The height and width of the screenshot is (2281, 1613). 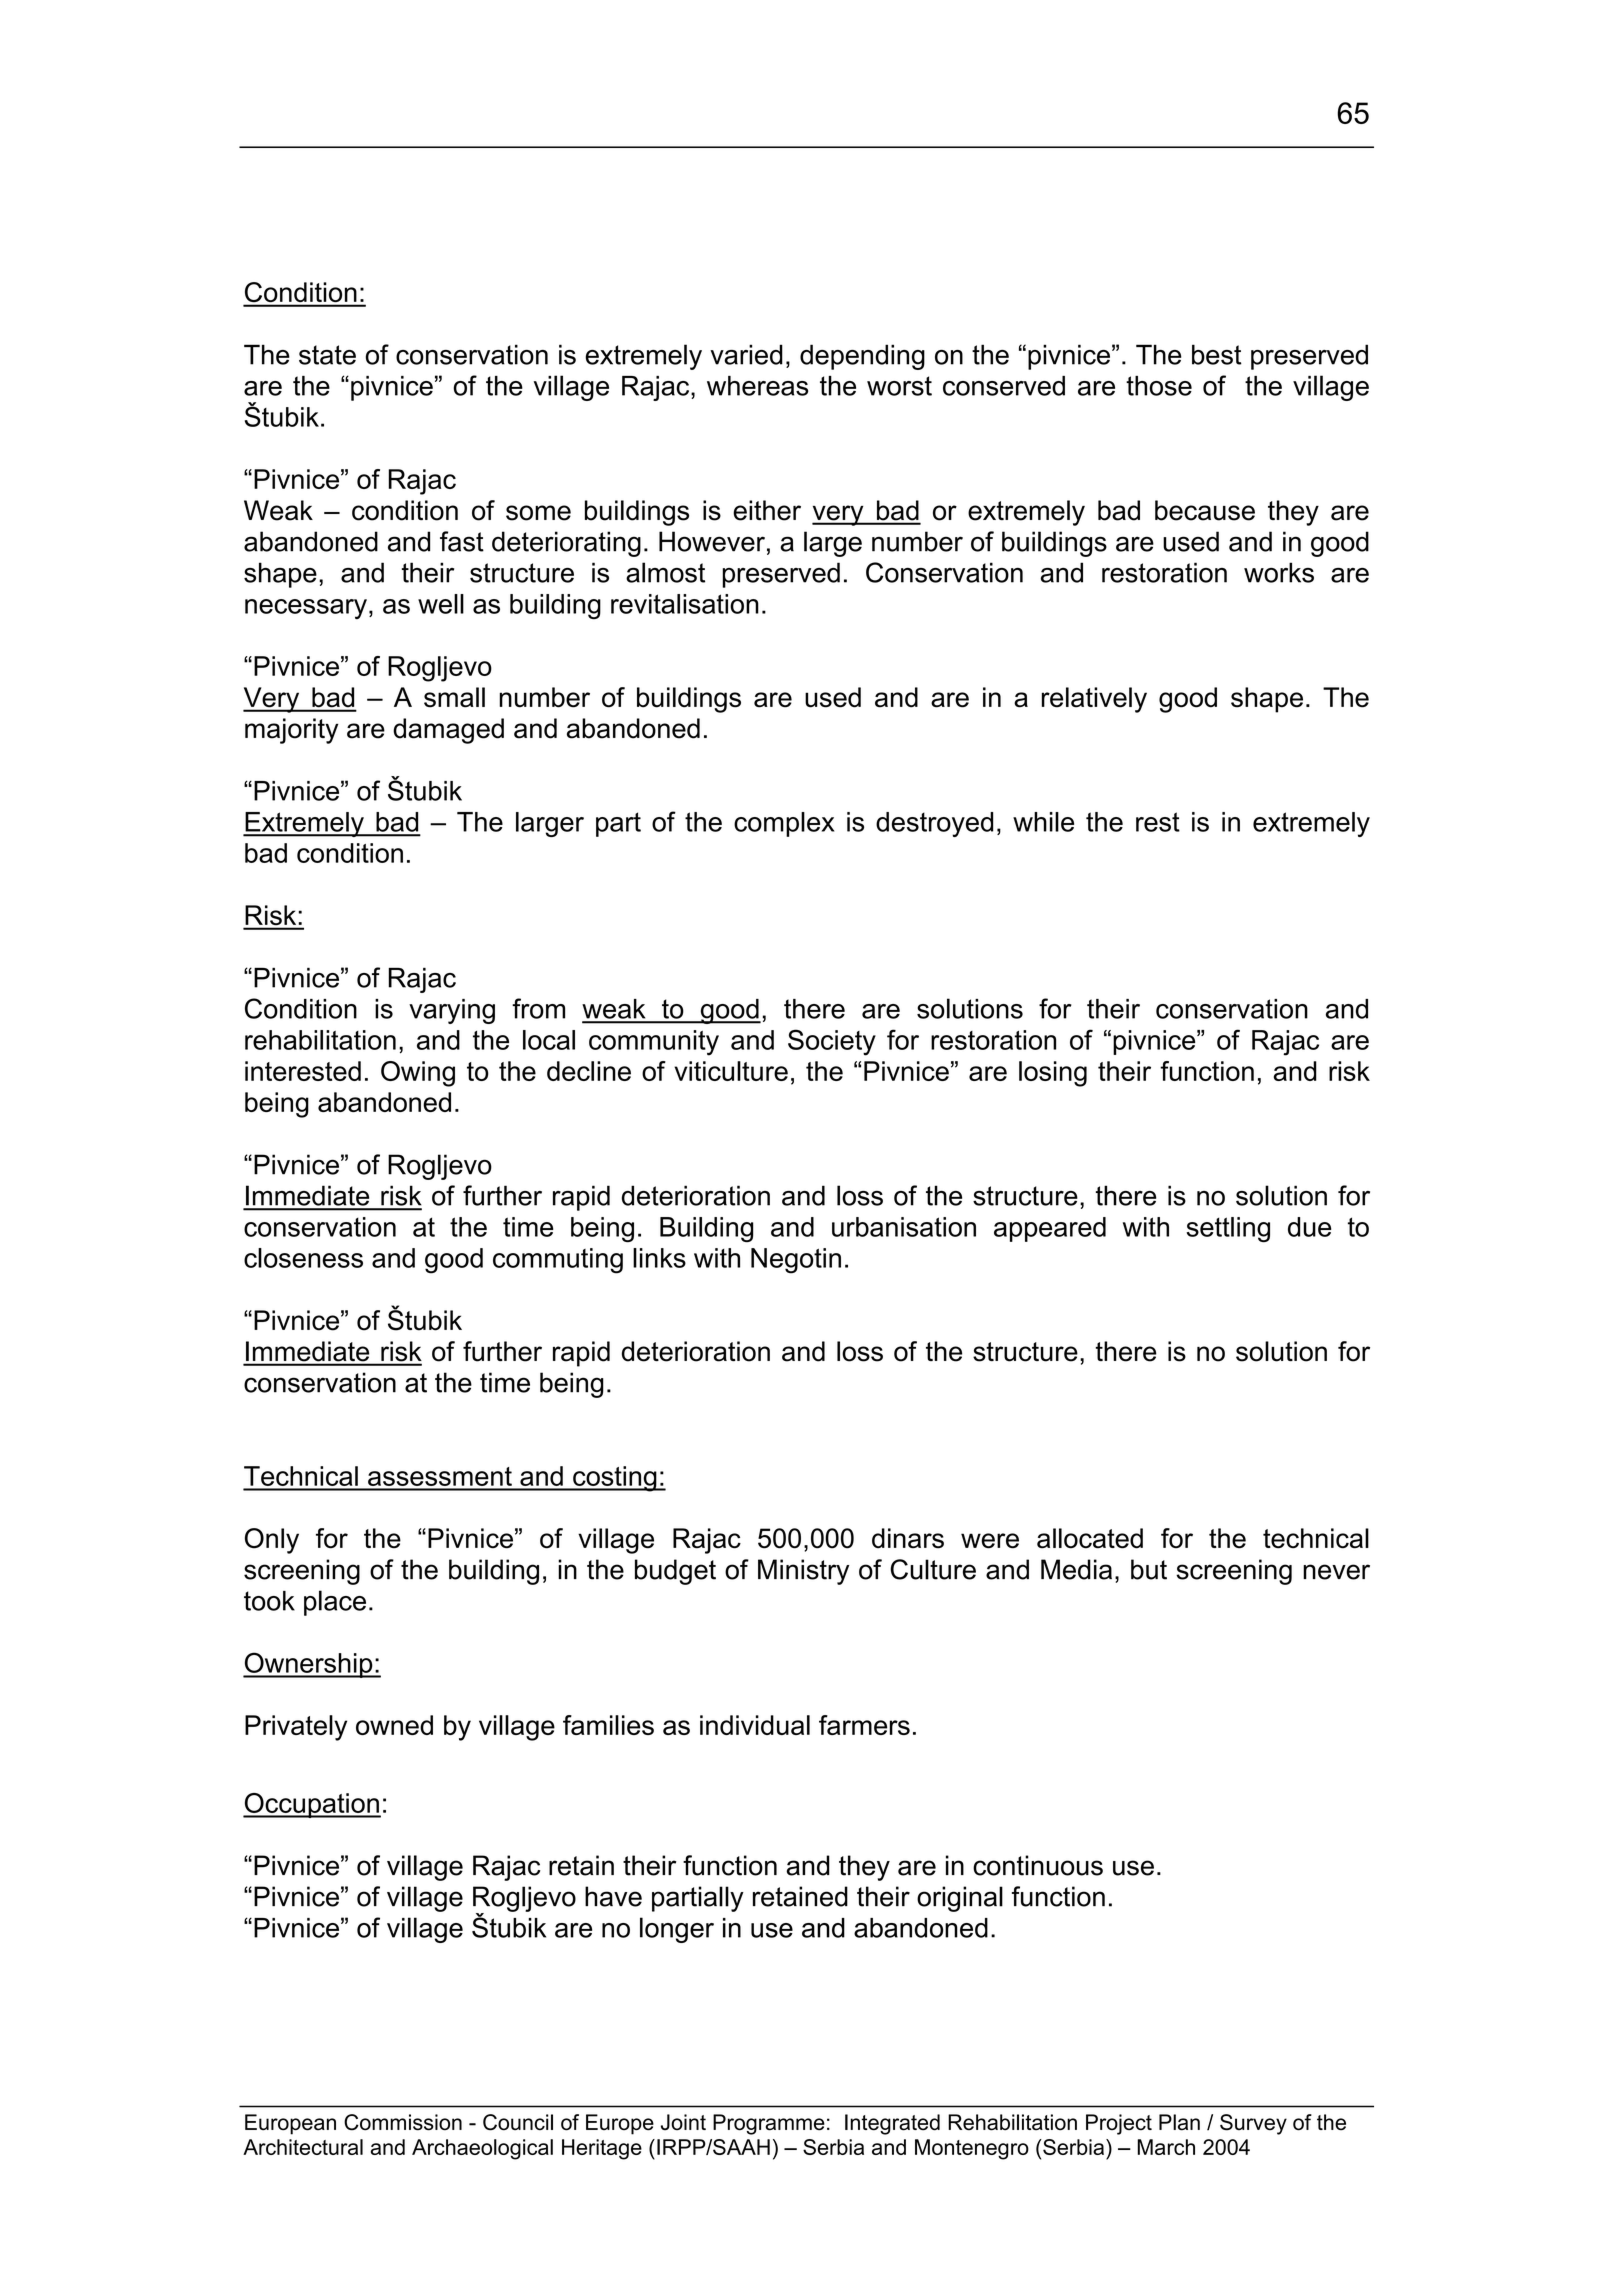 I want to click on but, so click(x=1149, y=1569).
